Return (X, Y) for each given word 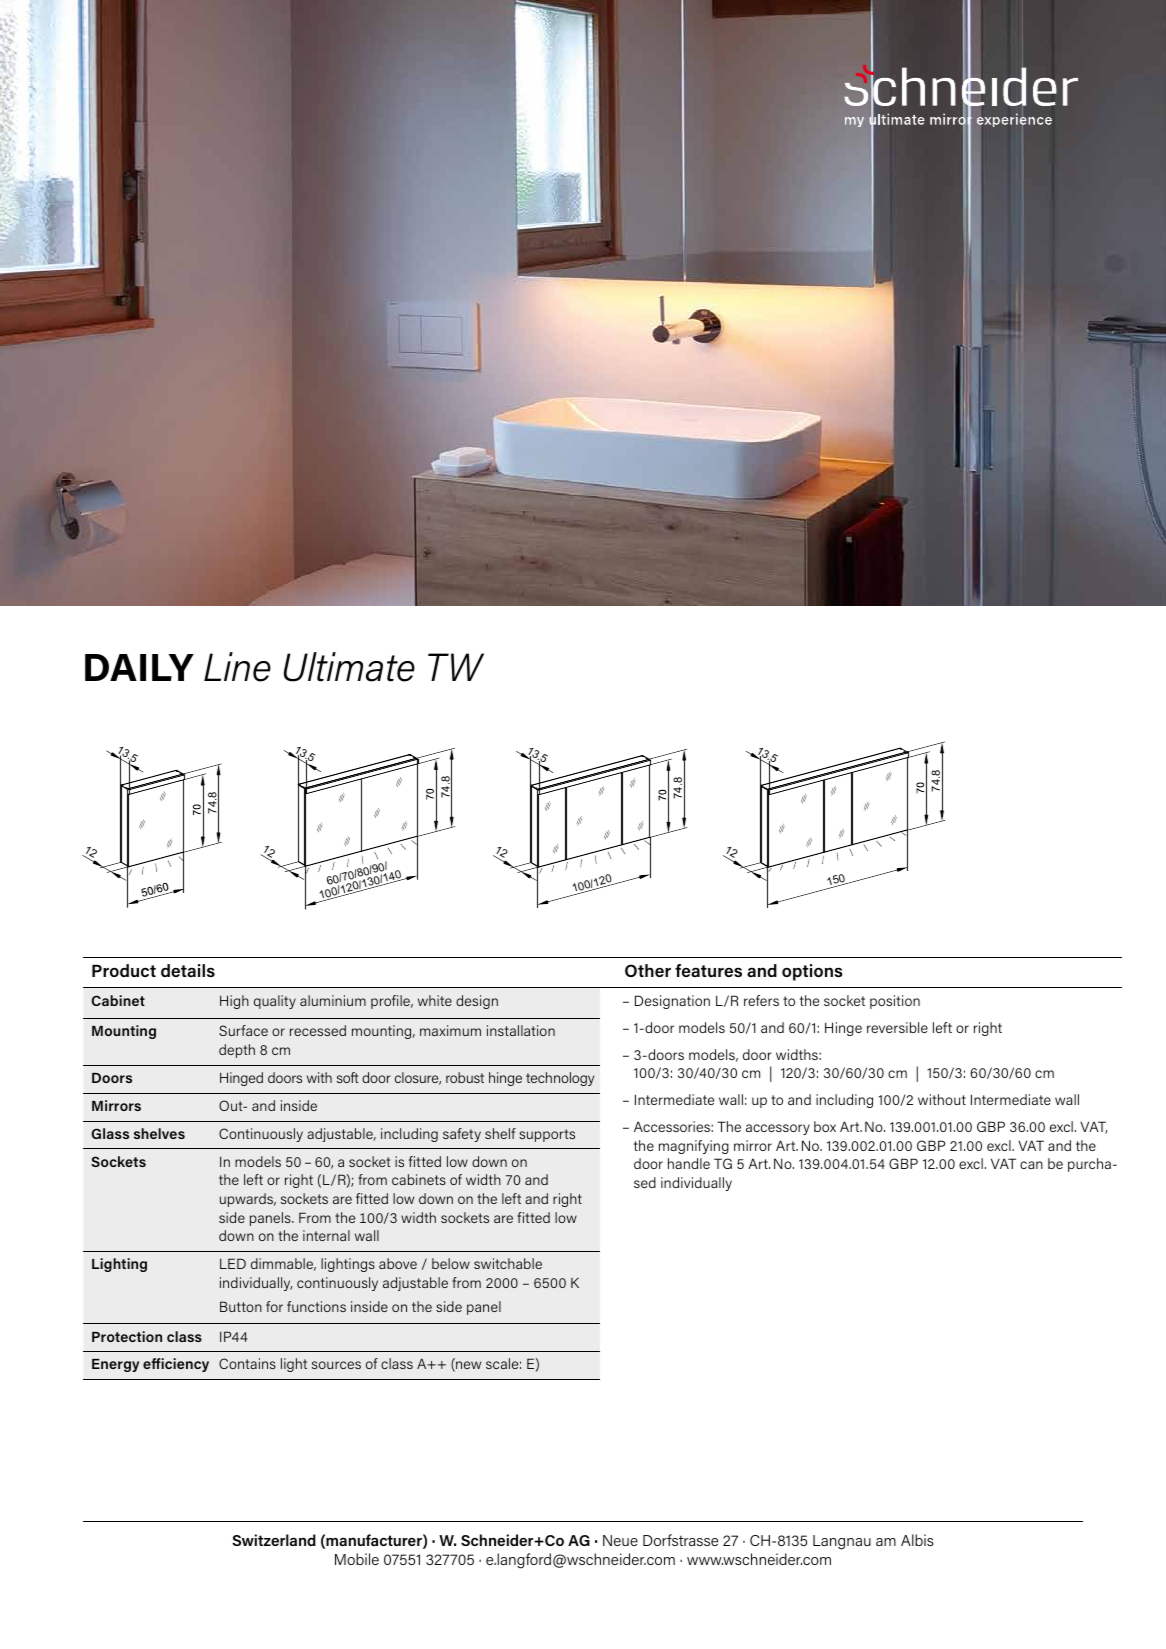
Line (237, 667)
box (825, 1126)
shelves (159, 1133)
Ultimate (349, 667)
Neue (620, 1540)
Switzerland (274, 1540)
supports (547, 1135)
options (812, 972)
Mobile (357, 1559)
